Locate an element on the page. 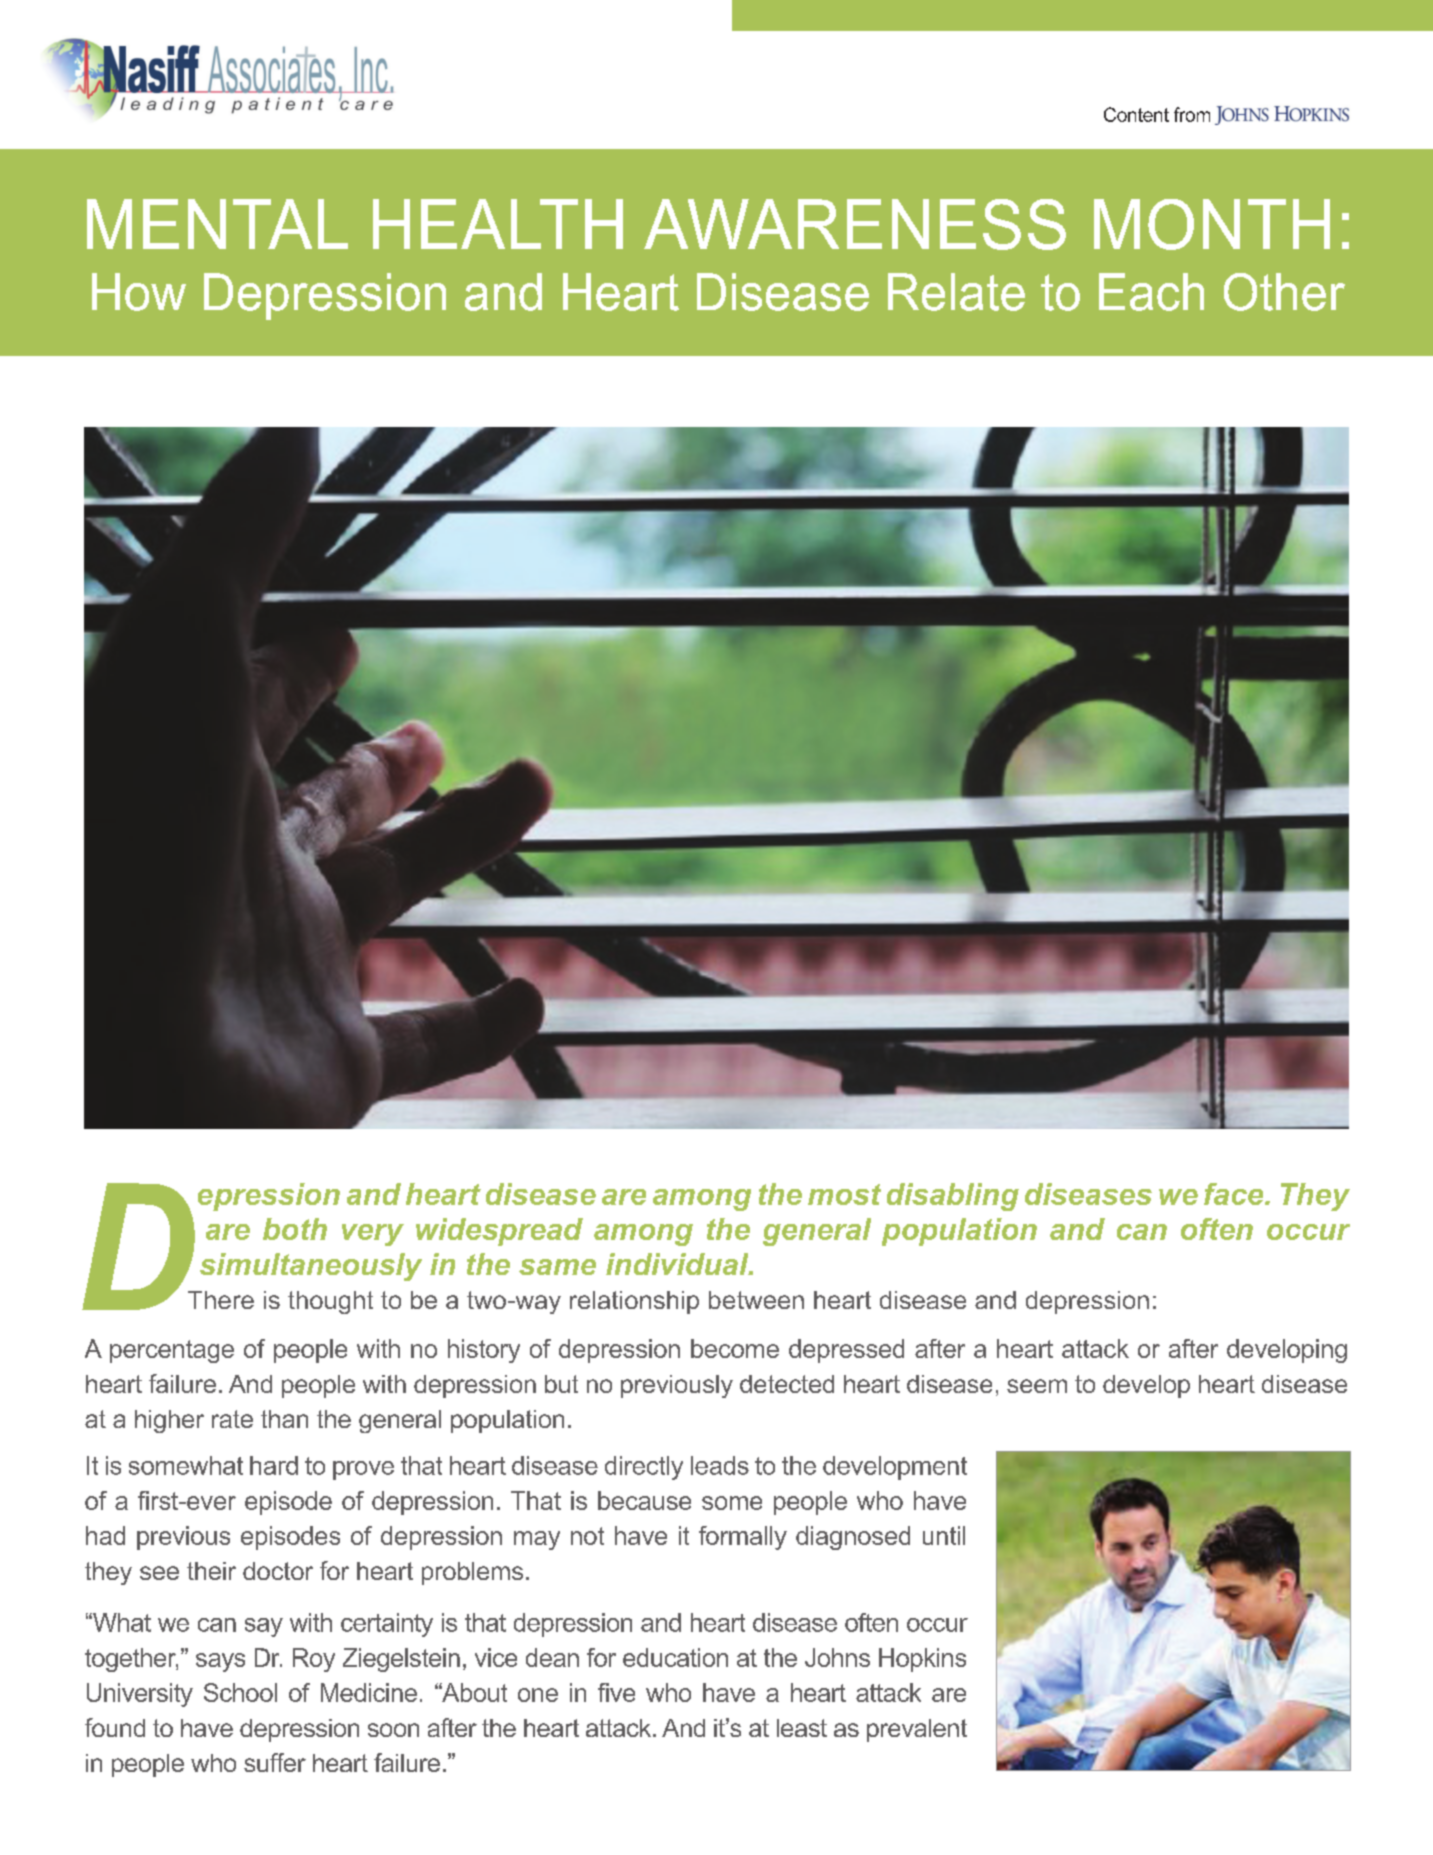 Image resolution: width=1433 pixels, height=1855 pixels. MENTAL is located at coordinates (217, 224).
